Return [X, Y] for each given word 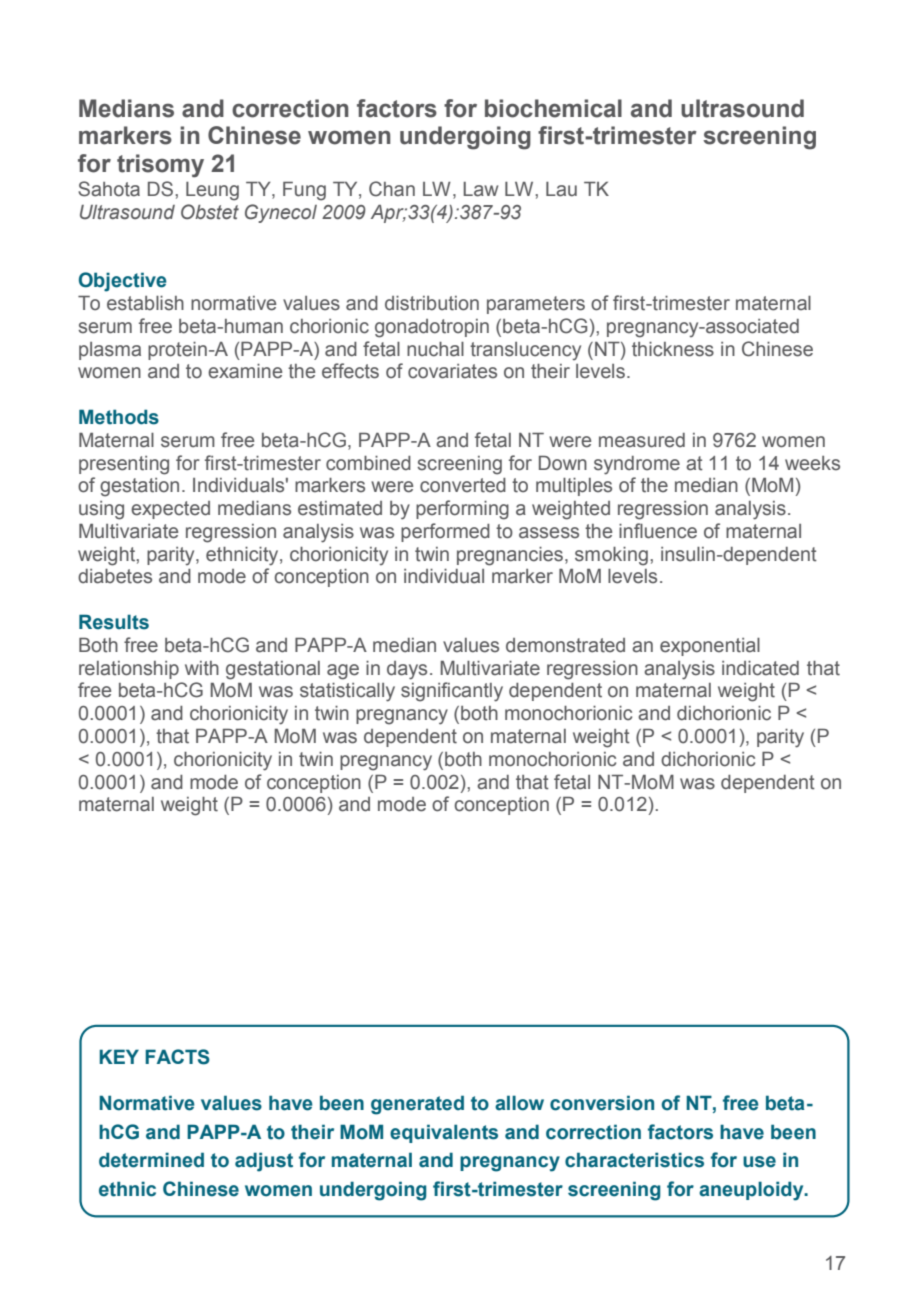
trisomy [160, 166]
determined [151, 1160]
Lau [561, 189]
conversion [602, 1103]
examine [245, 371]
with [202, 668]
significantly [452, 692]
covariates [452, 371]
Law [480, 189]
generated [417, 1105]
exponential [710, 647]
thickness [673, 349]
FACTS [177, 1057]
